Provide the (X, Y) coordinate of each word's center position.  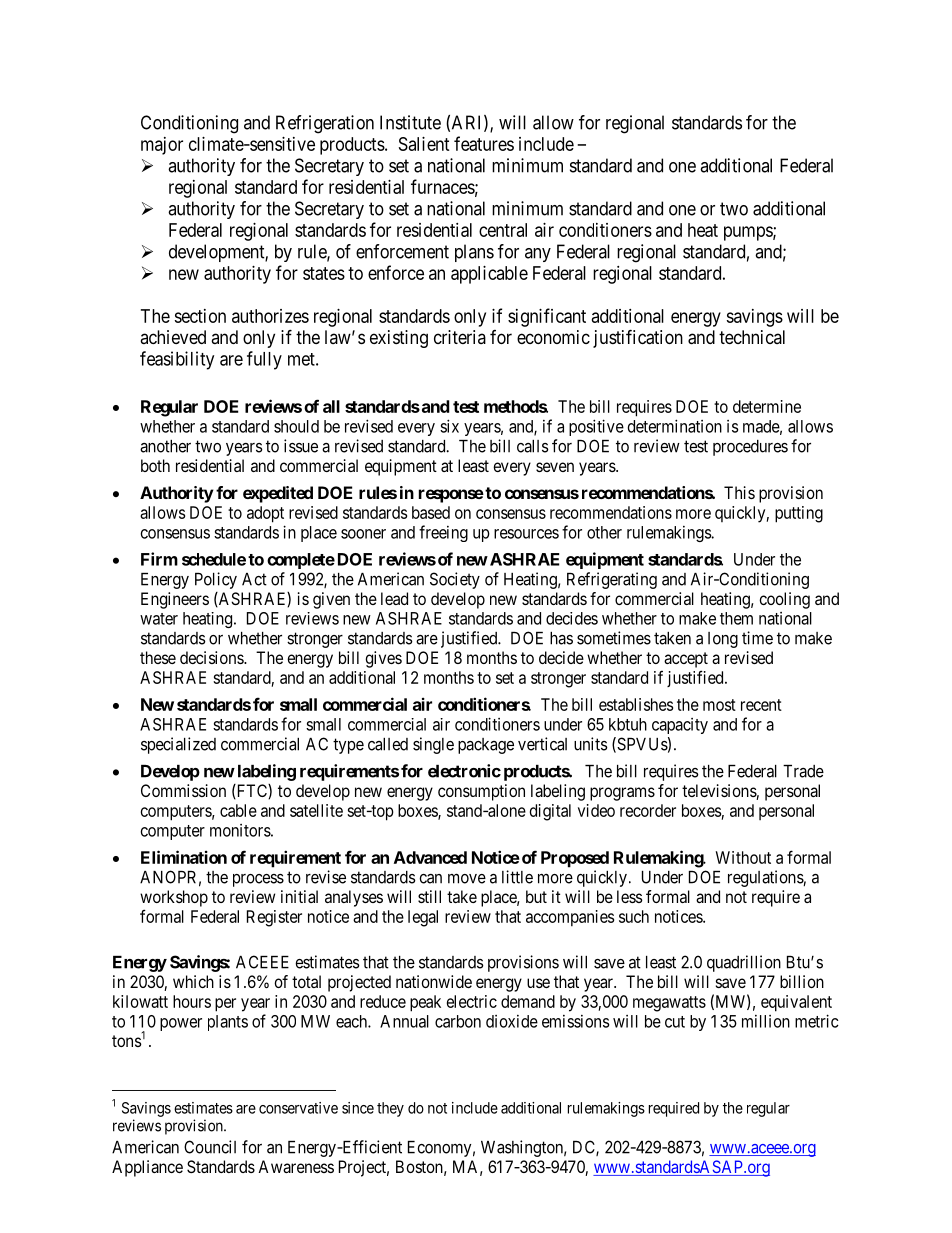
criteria (460, 337)
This (739, 492)
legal (423, 918)
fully (264, 360)
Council (210, 1147)
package (486, 746)
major (162, 146)
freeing (443, 533)
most (719, 705)
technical (752, 337)
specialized (178, 745)
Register (274, 918)
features (484, 143)
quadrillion (744, 963)
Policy (216, 580)
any (538, 255)
